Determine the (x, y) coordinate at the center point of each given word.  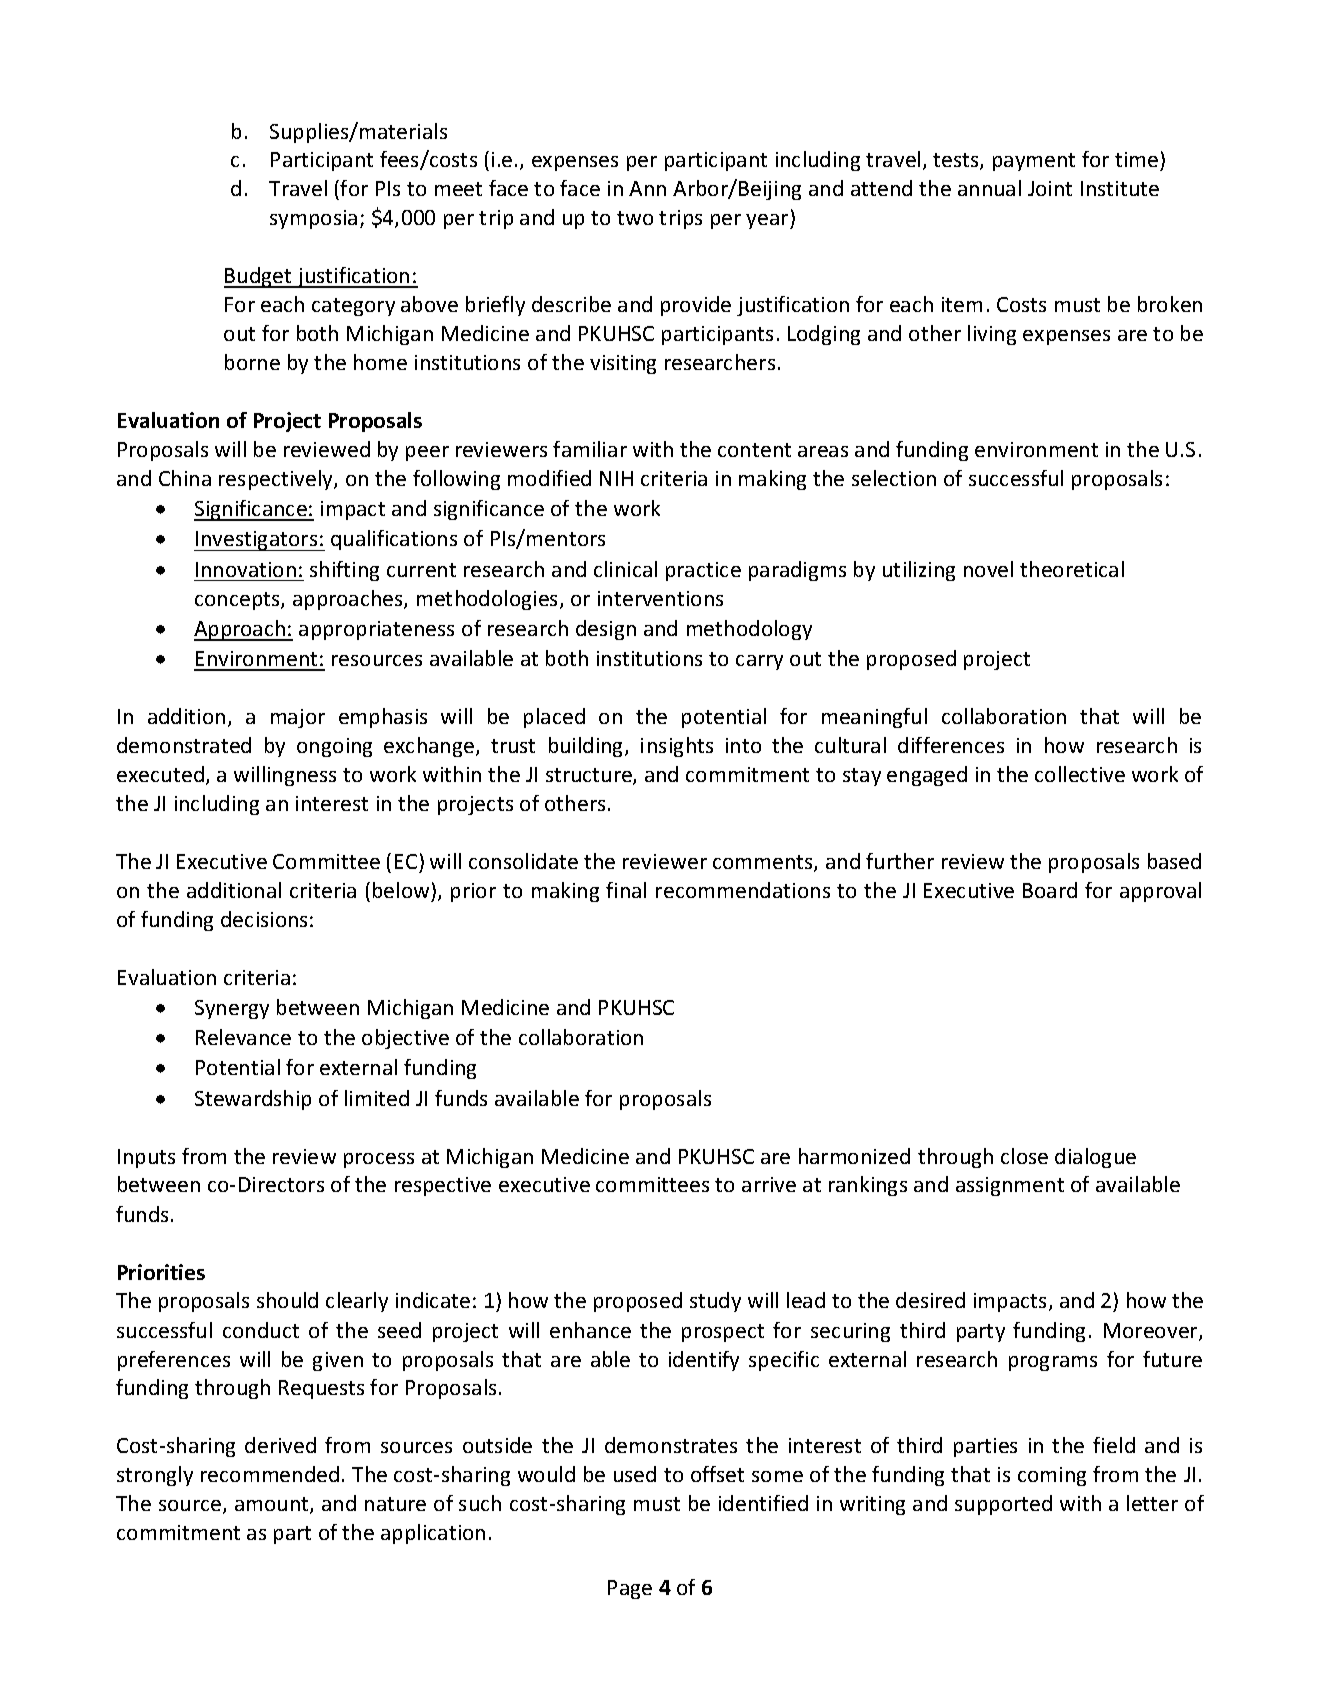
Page (630, 1589)
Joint (1050, 188)
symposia (313, 219)
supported (1003, 1505)
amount (273, 1505)
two (635, 218)
